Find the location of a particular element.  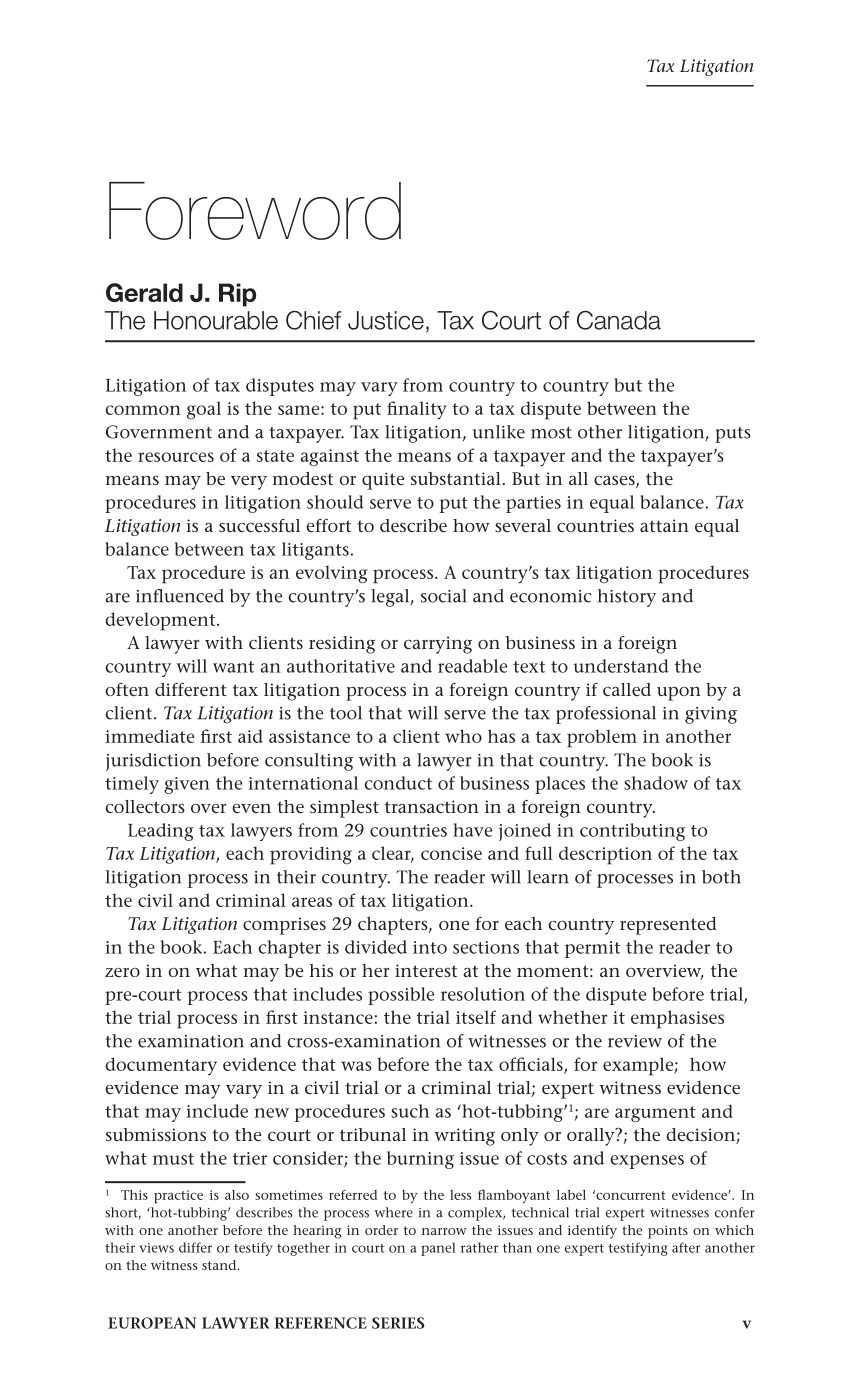

conduct is located at coordinates (398, 783).
